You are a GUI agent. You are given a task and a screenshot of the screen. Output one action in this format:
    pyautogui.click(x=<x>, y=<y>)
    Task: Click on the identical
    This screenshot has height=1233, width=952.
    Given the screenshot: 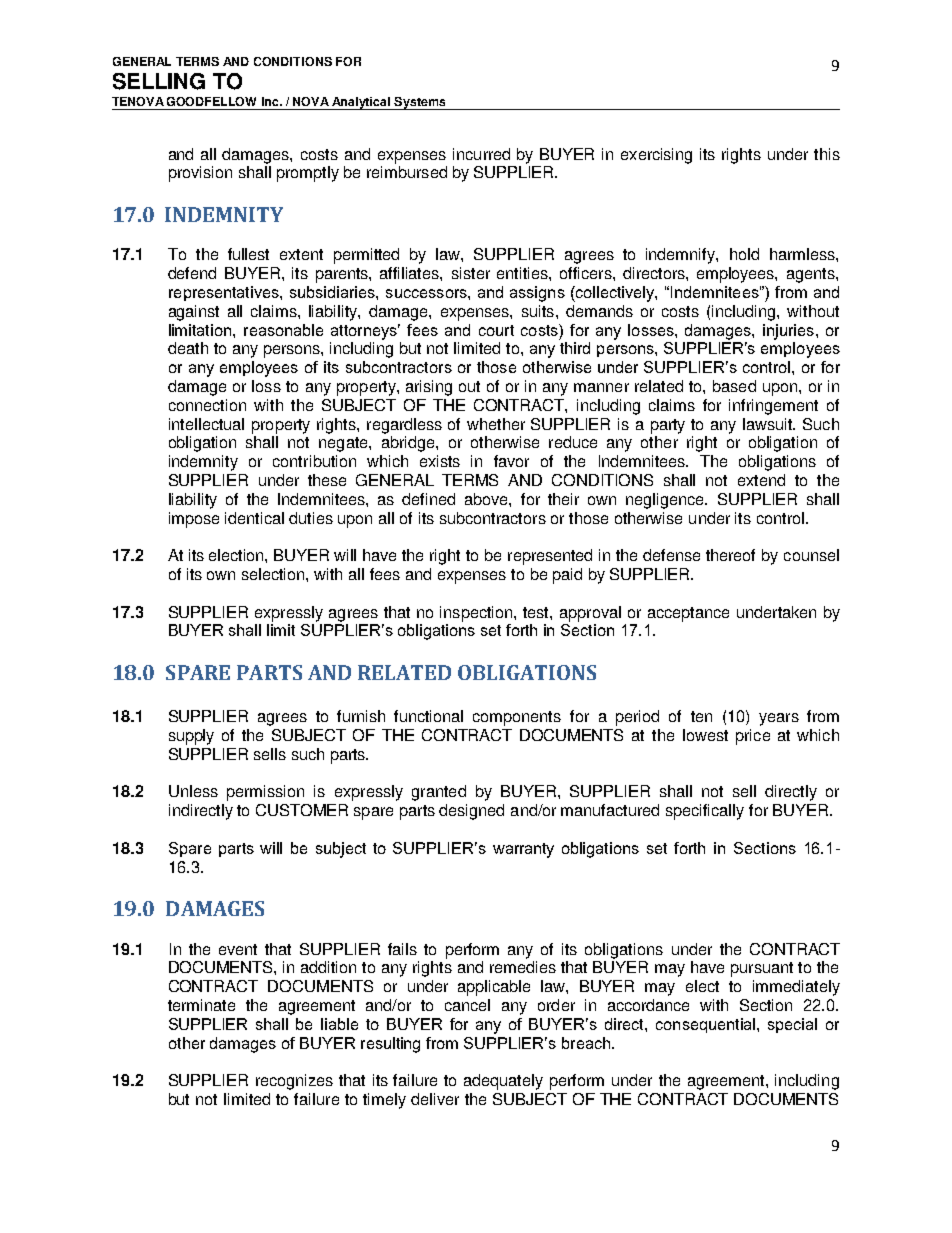 What is the action you would take?
    pyautogui.click(x=254, y=518)
